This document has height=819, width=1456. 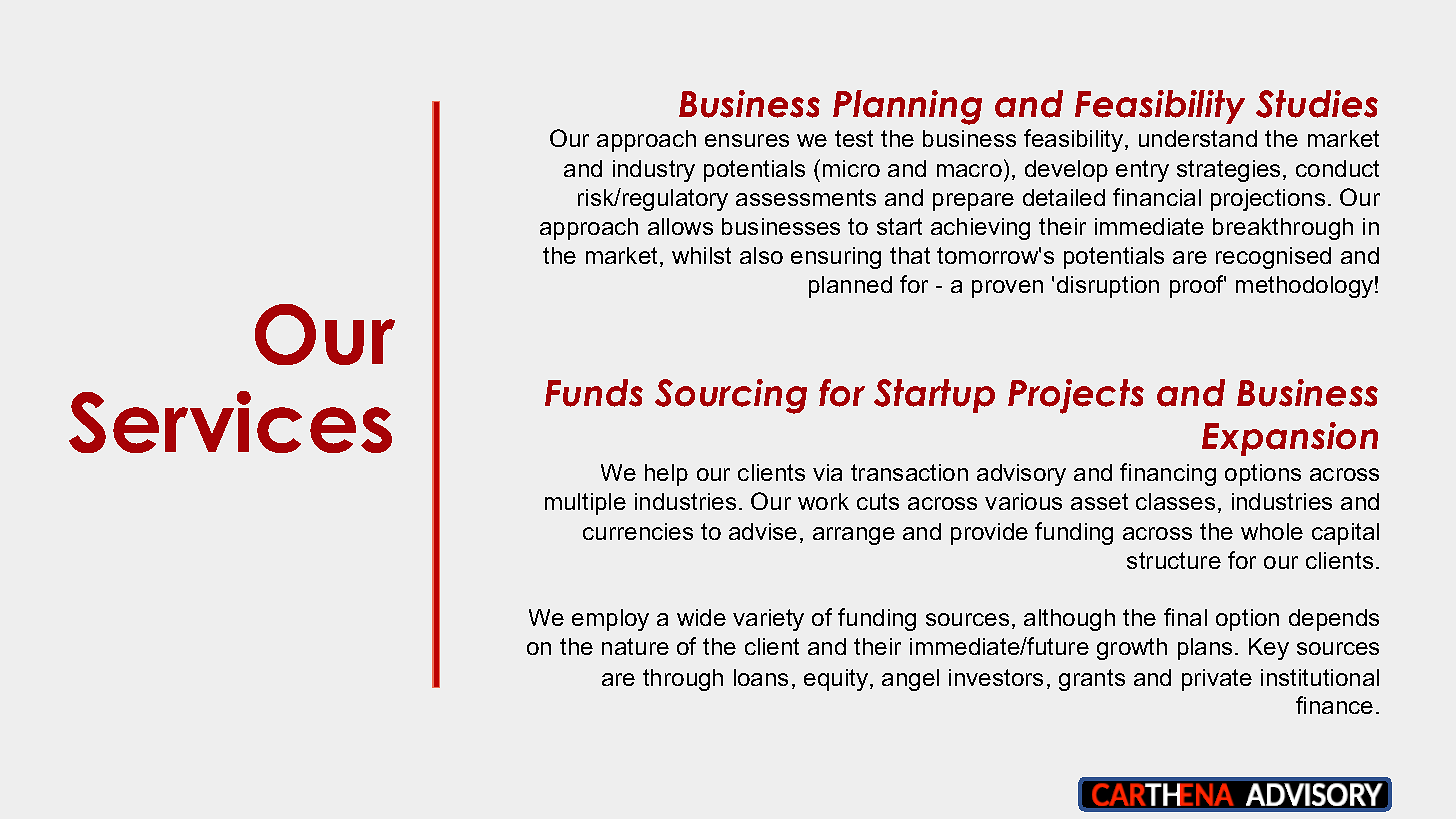 What do you see at coordinates (654, 171) in the document?
I see `industry` at bounding box center [654, 171].
